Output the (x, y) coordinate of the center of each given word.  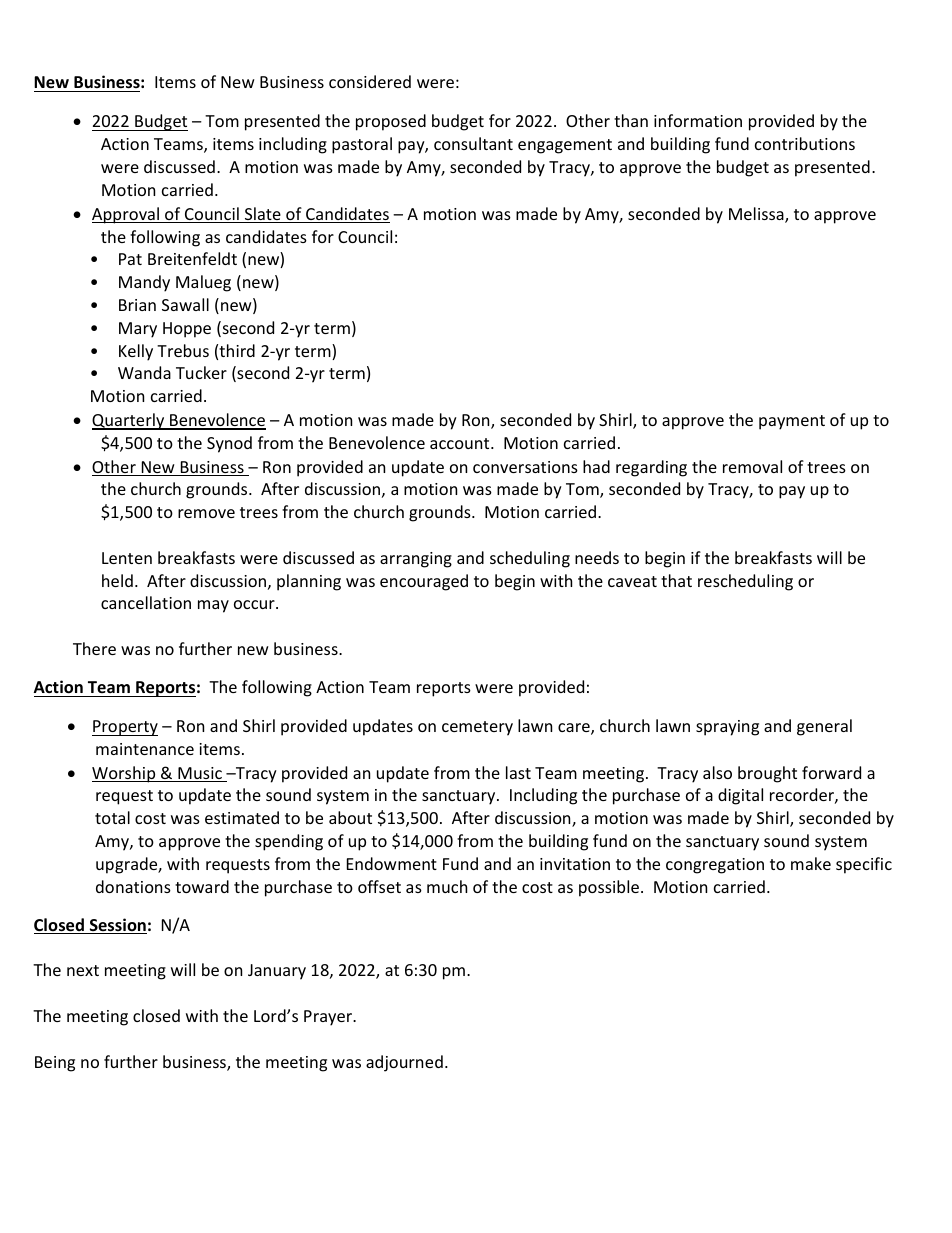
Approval (126, 215)
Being (55, 1064)
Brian (137, 305)
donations (133, 886)
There (94, 648)
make (811, 863)
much (447, 886)
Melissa (757, 215)
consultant (473, 143)
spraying (727, 728)
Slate (262, 215)
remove (206, 513)
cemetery (477, 728)
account (461, 443)
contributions (805, 143)
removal (752, 466)
